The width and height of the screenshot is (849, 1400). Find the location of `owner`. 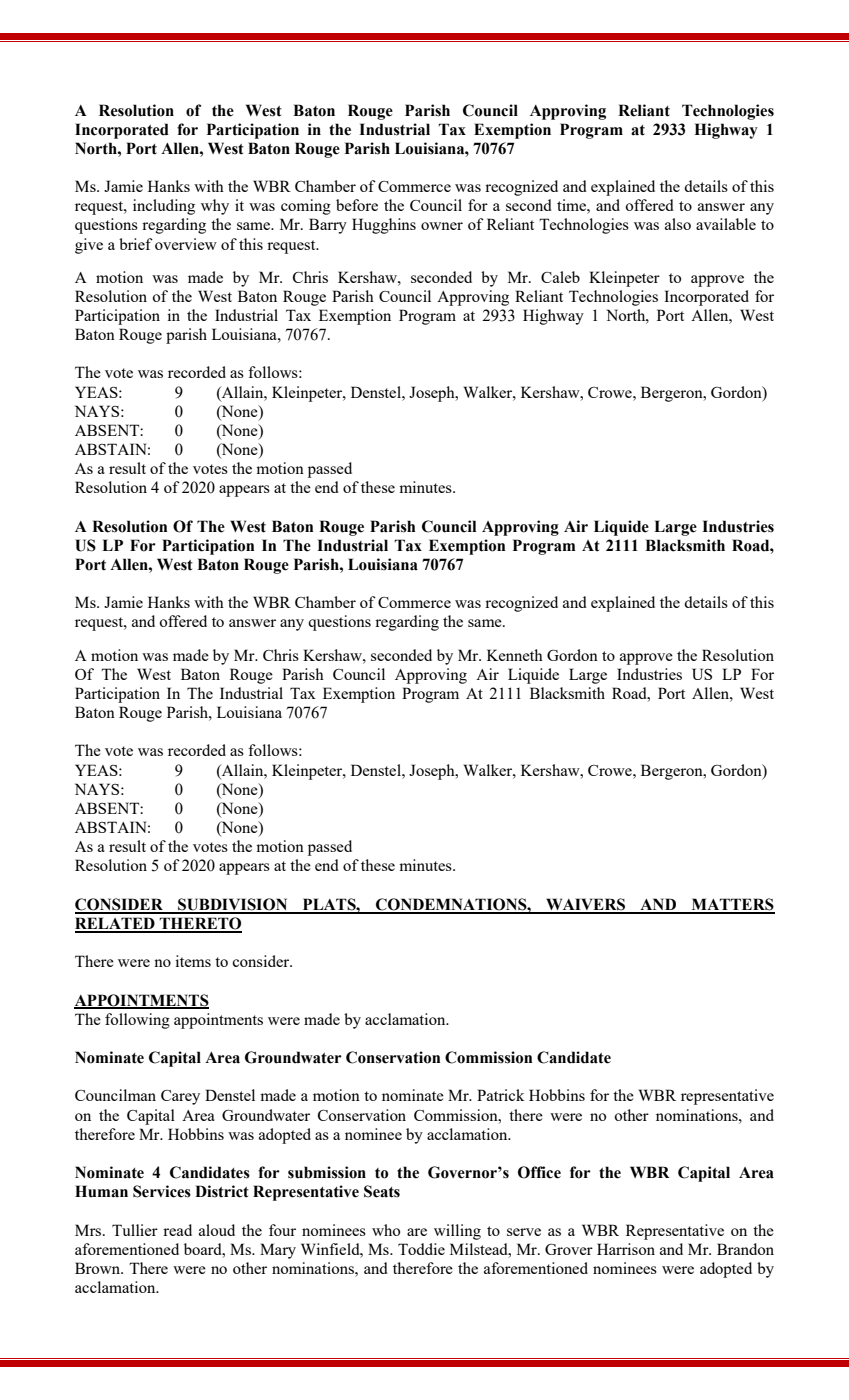

owner is located at coordinates (442, 226).
